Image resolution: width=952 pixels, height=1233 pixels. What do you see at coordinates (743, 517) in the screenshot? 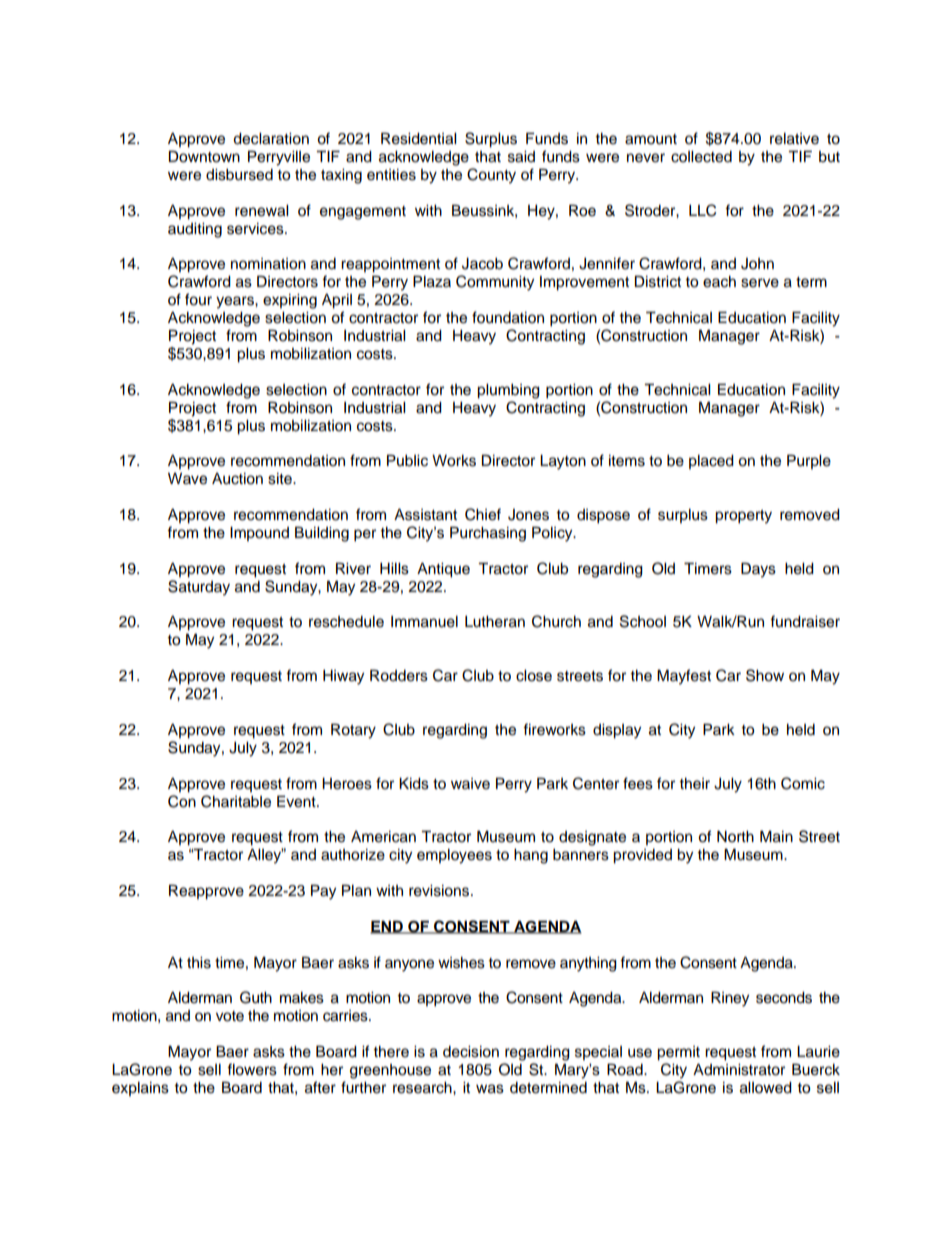
I see `property` at bounding box center [743, 517].
